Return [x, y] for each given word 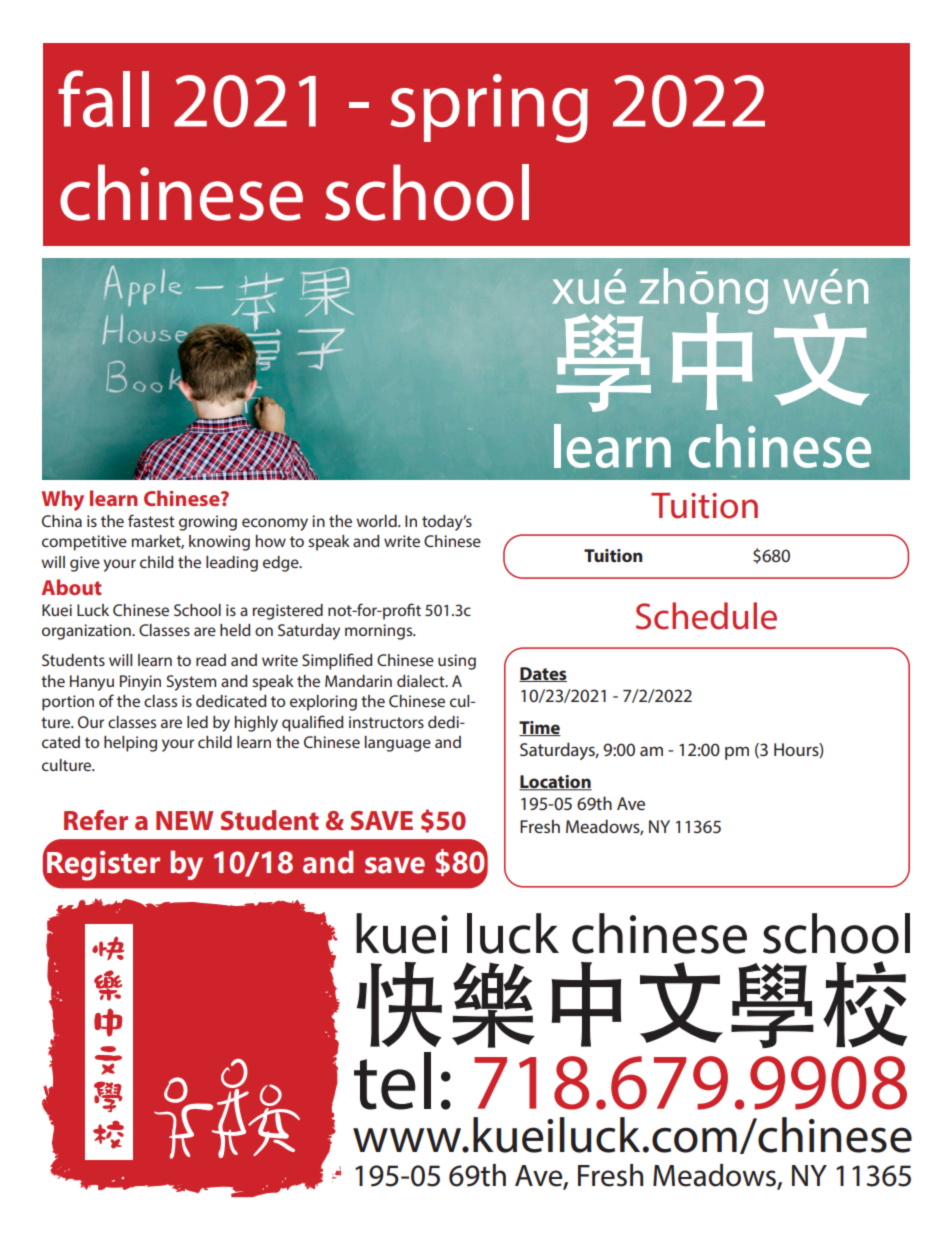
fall [103, 99]
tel [392, 1081]
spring [489, 108]
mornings [380, 632]
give [85, 564]
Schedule [706, 616]
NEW [184, 820]
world [377, 521]
